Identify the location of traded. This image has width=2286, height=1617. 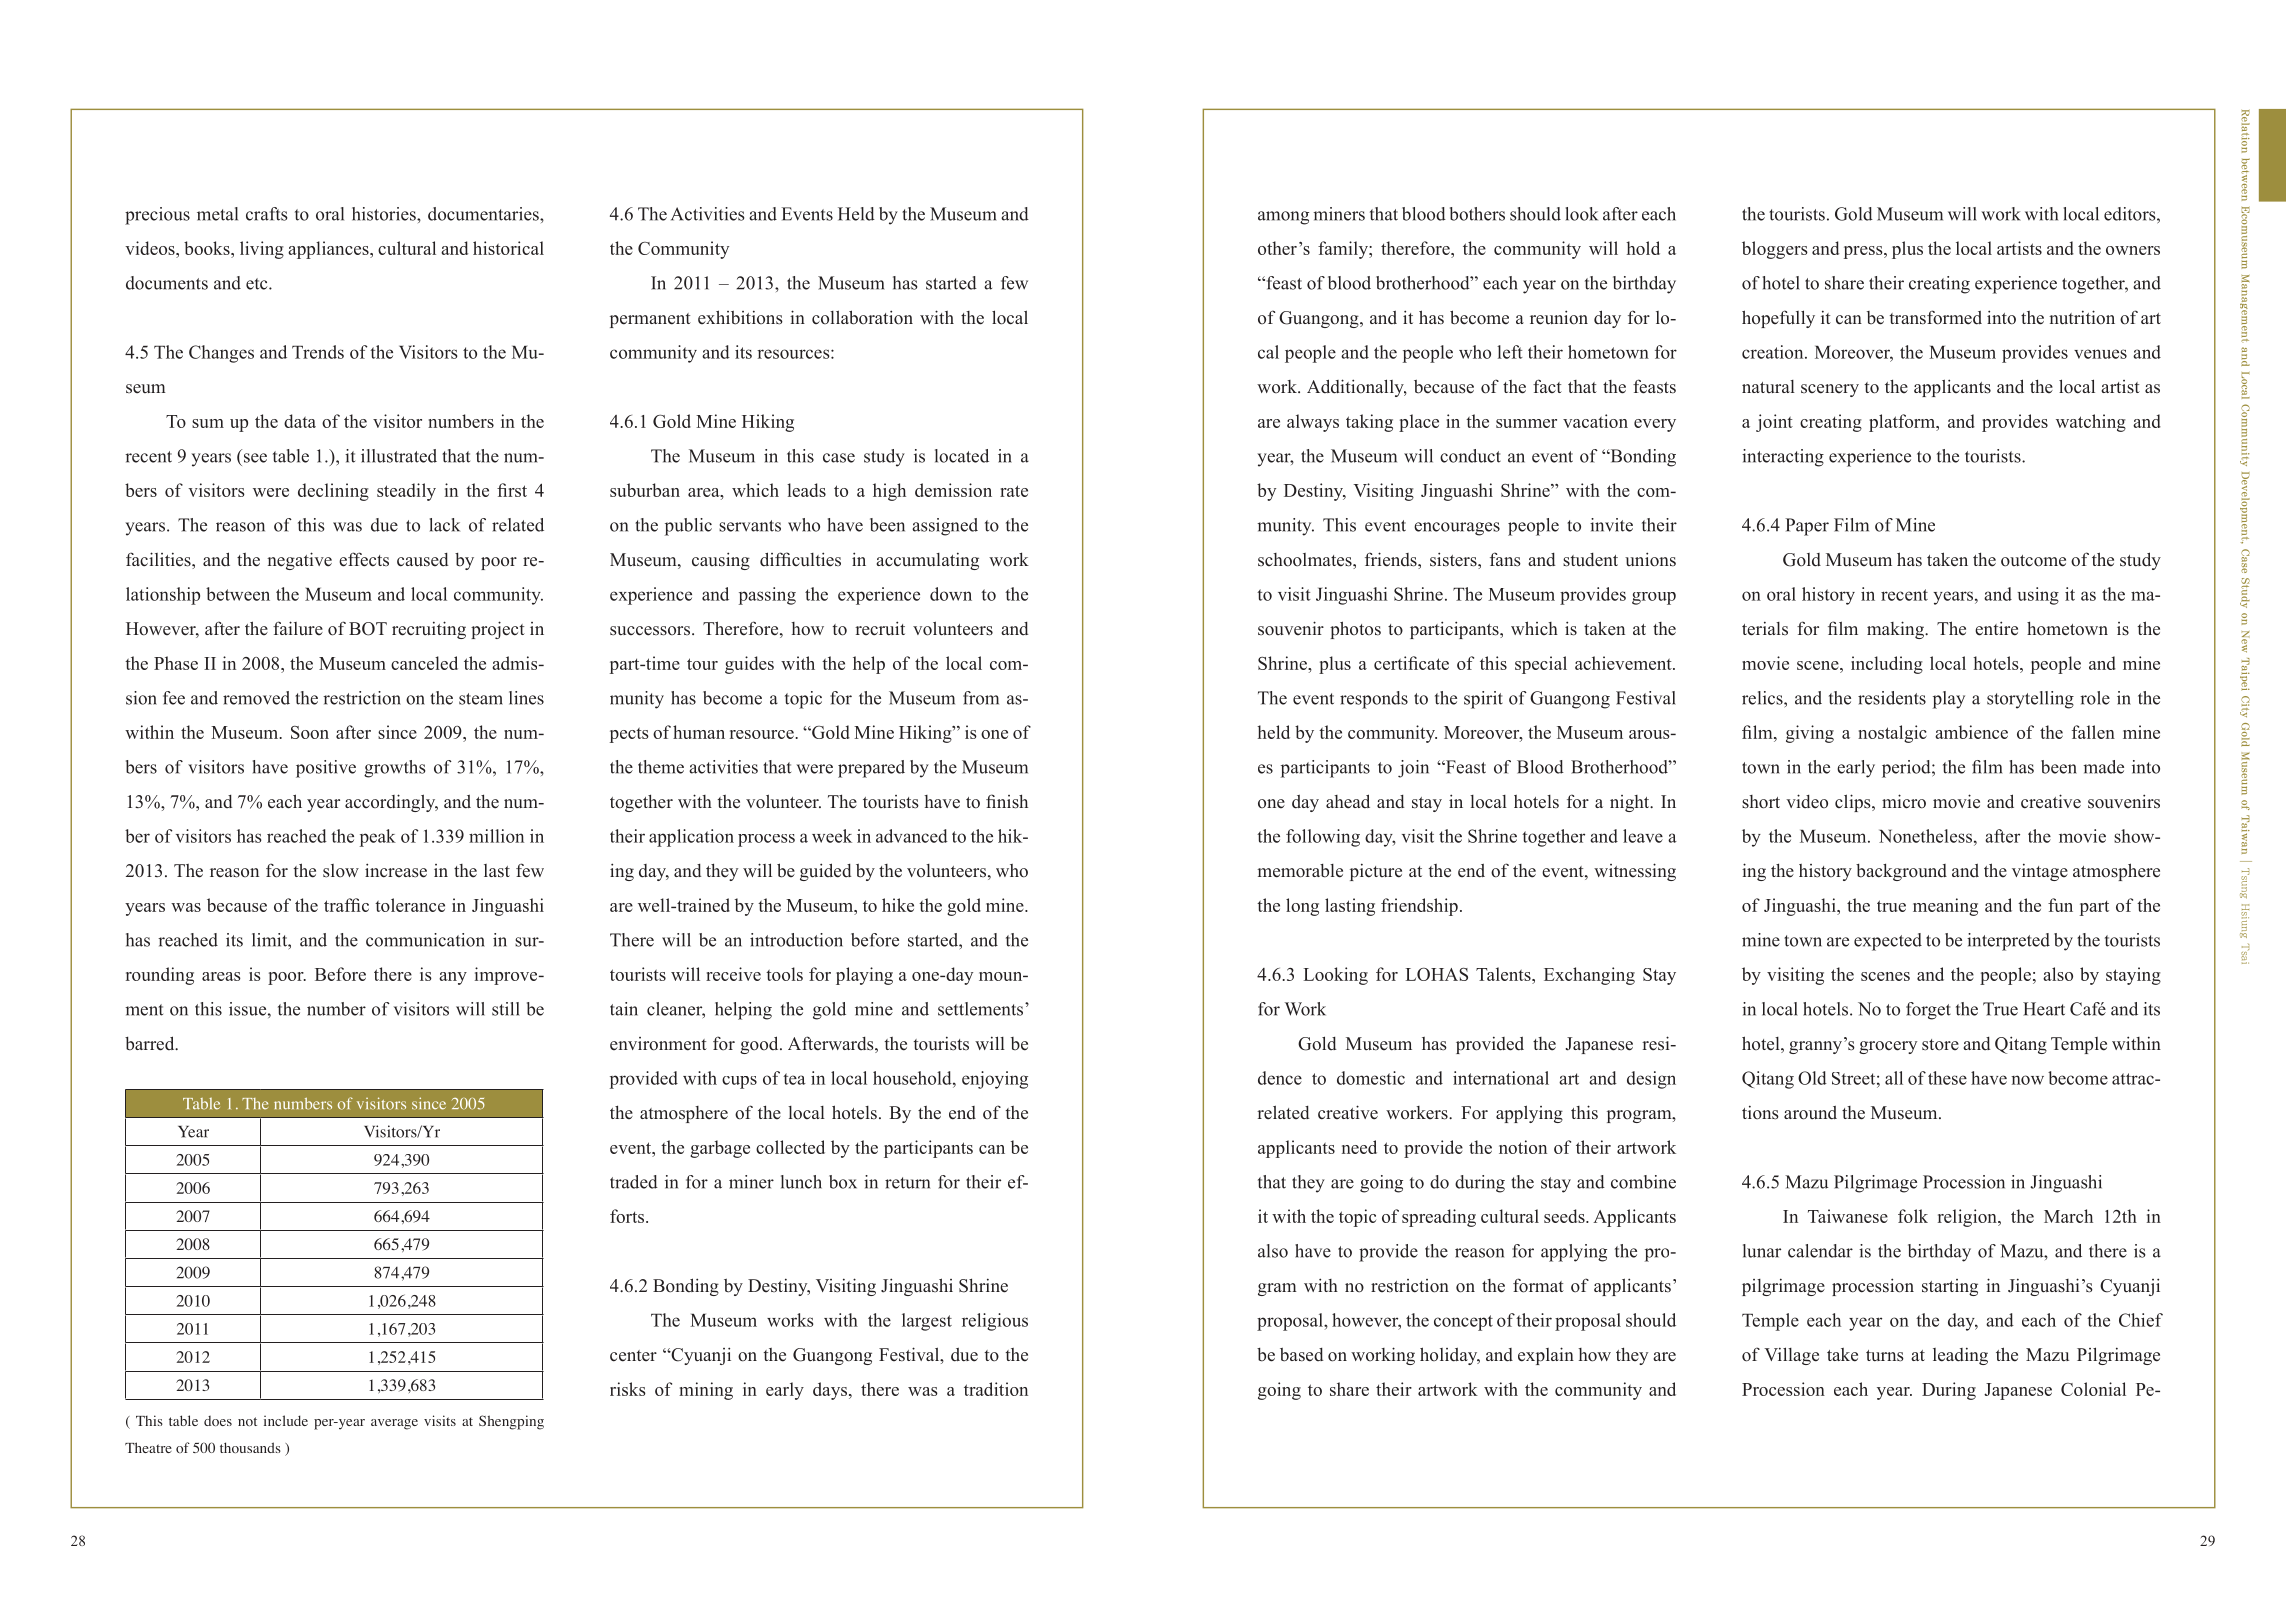
(634, 1182).
